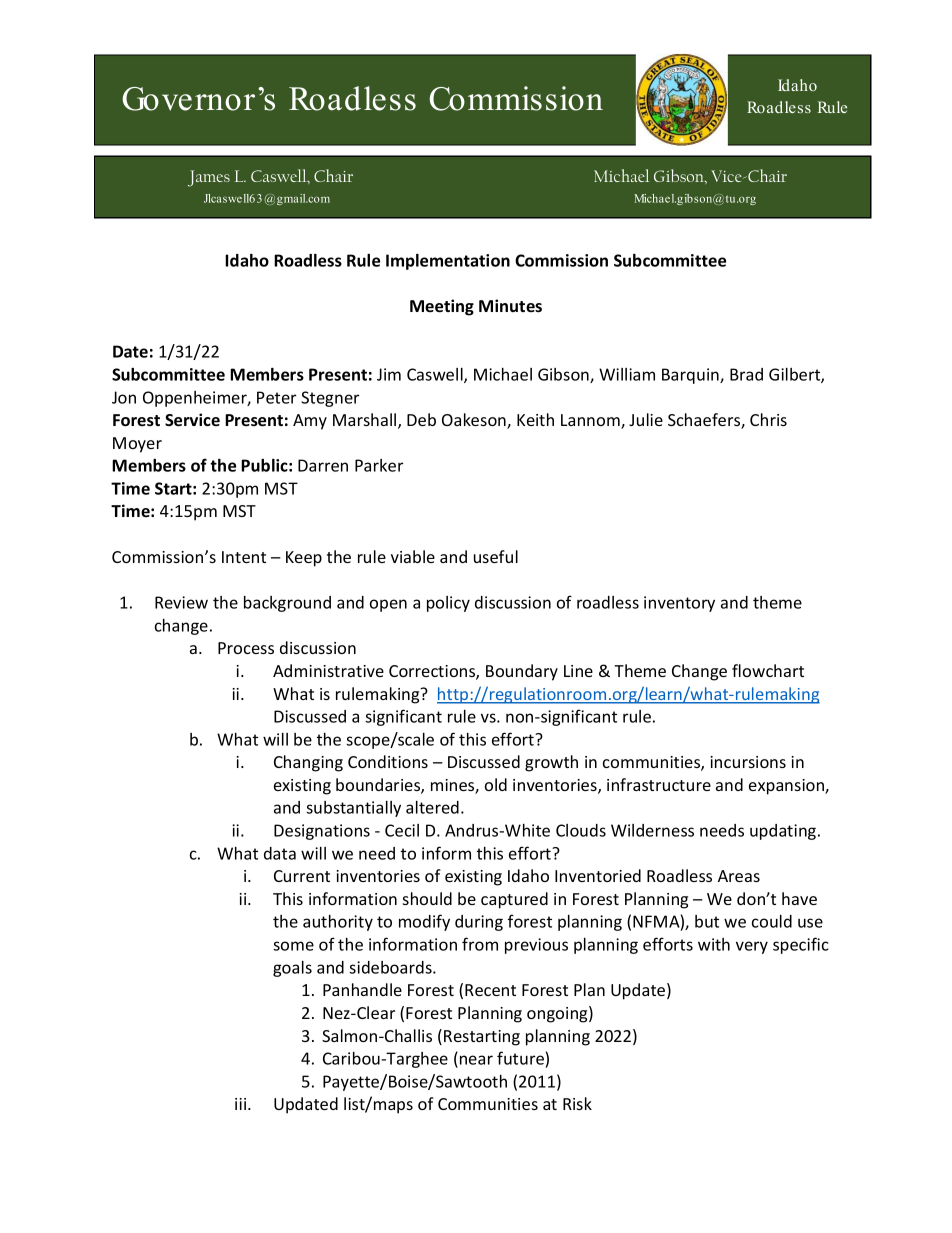  What do you see at coordinates (739, 876) in the page?
I see `Areas` at bounding box center [739, 876].
